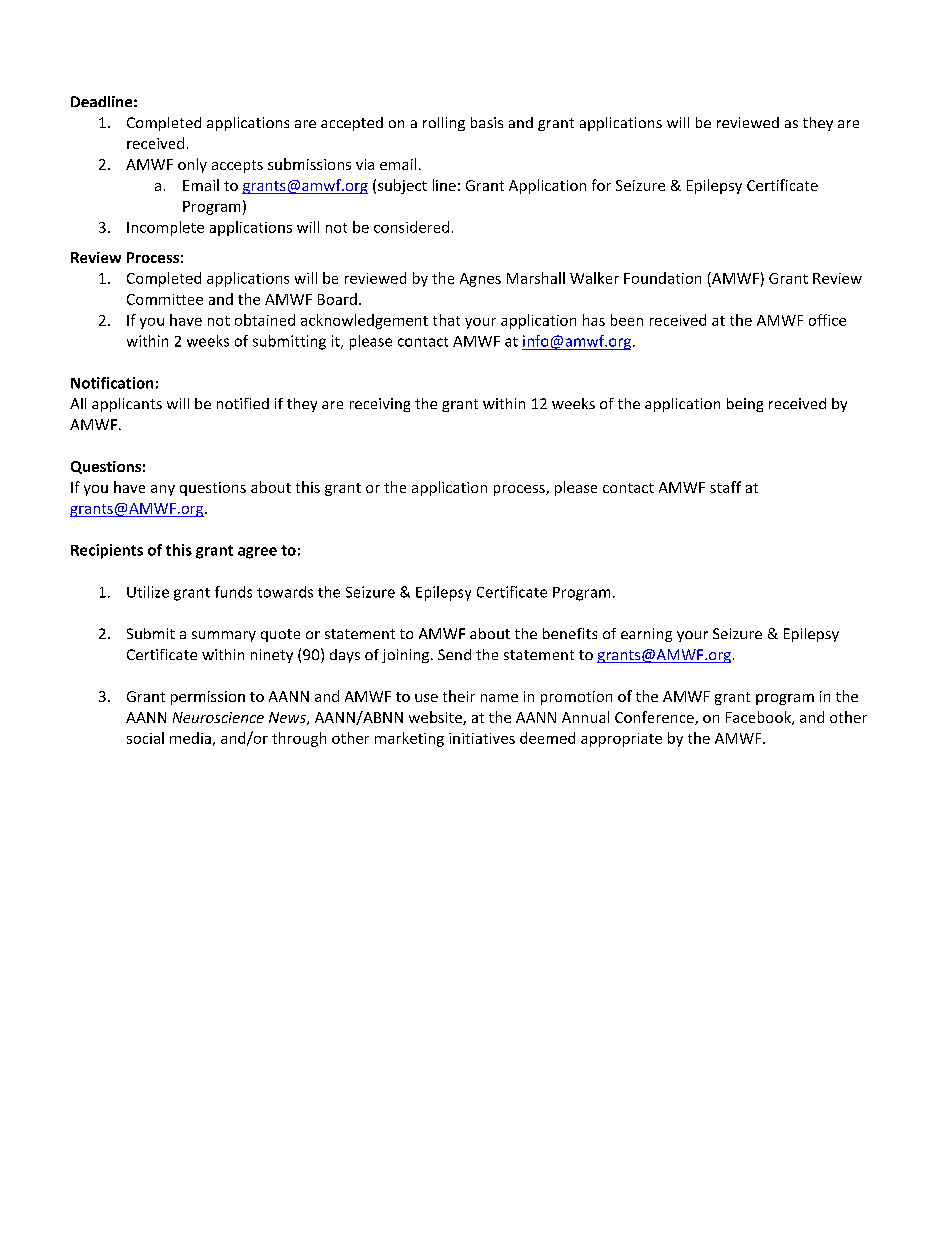 The height and width of the image is (1233, 952). Describe the element at coordinates (233, 592) in the image. I see `funds` at that location.
